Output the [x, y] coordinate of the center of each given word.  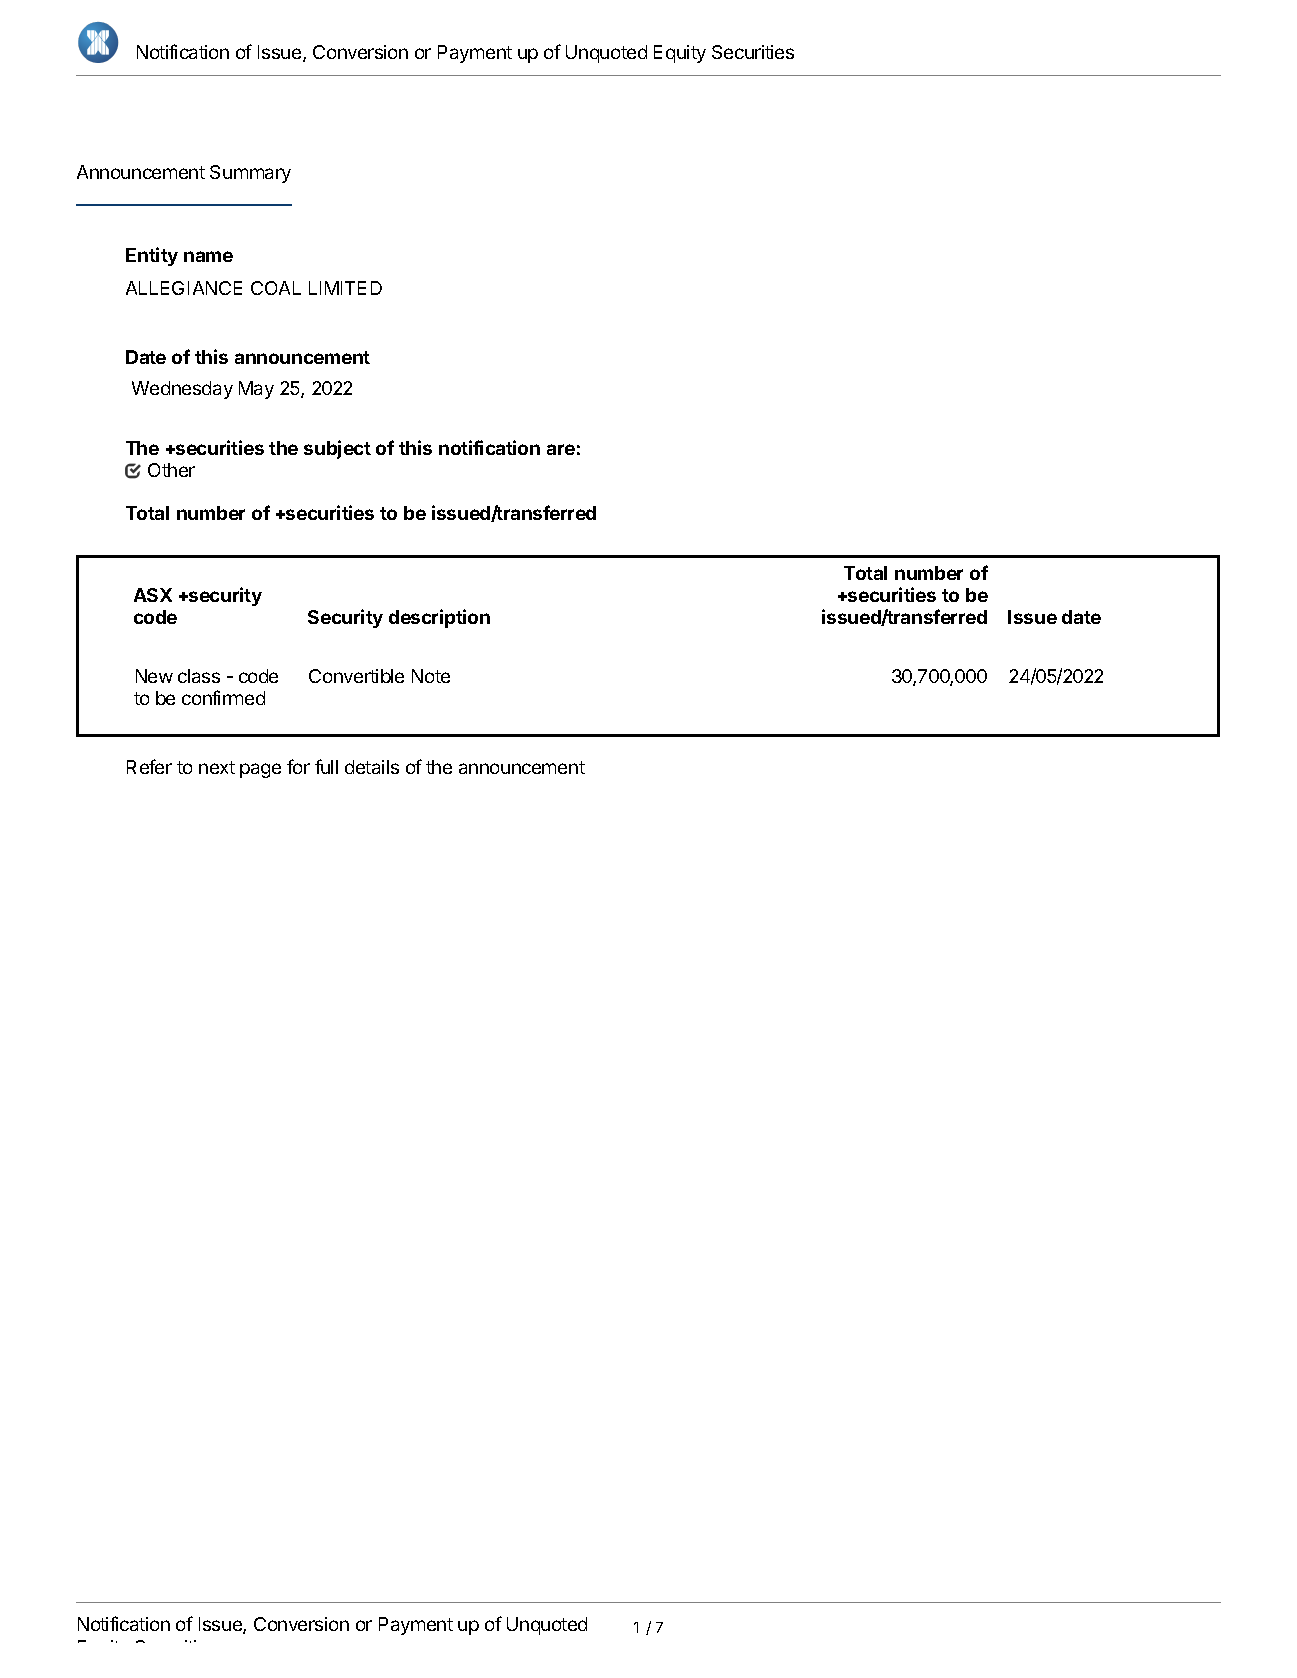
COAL [276, 288]
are [561, 449]
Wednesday [182, 390]
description [439, 618]
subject [337, 449]
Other [171, 470]
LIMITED [345, 288]
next [217, 767]
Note [431, 676]
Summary [250, 174]
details [372, 767]
